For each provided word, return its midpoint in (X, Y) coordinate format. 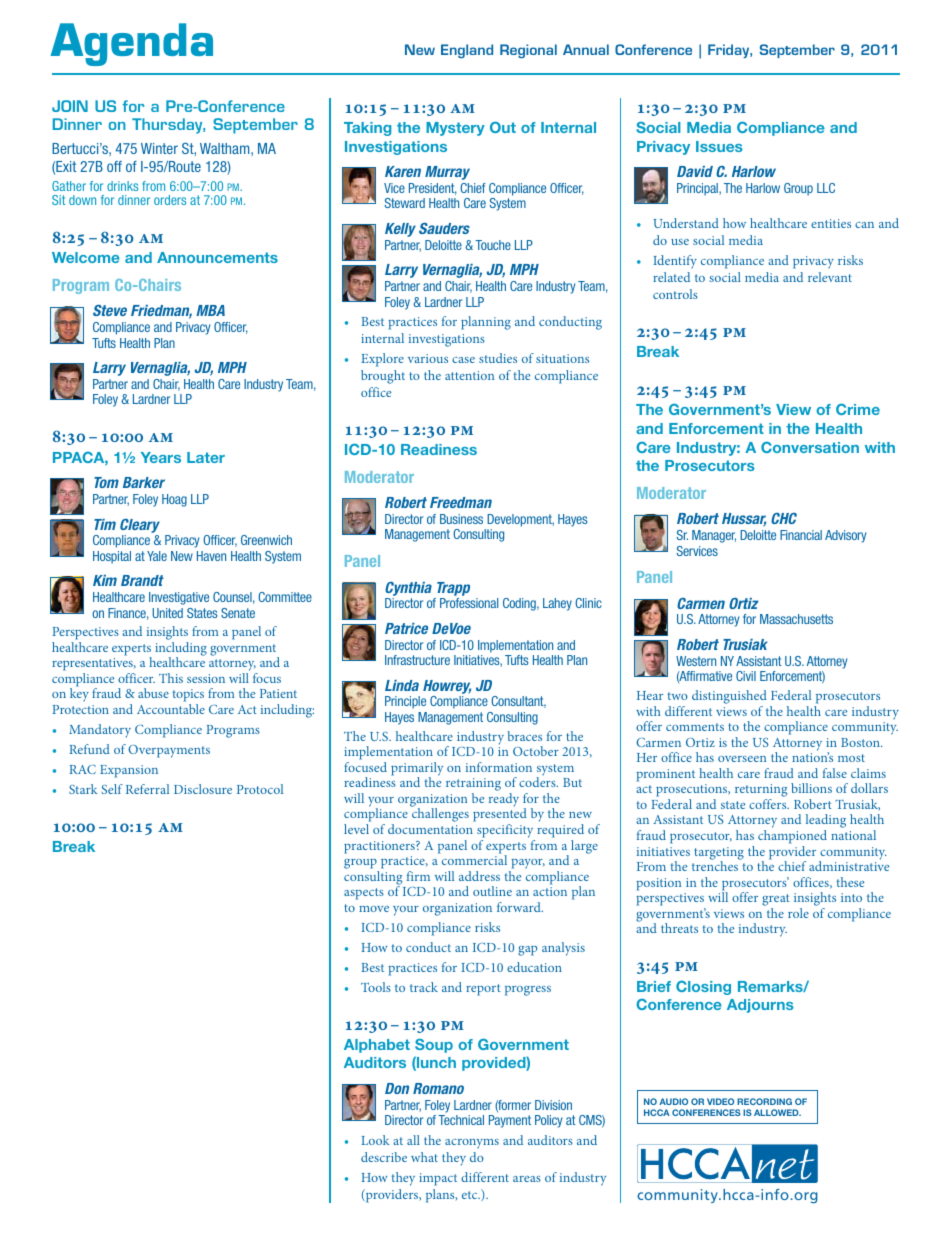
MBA (210, 310)
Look (375, 1140)
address (479, 876)
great (776, 901)
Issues (719, 146)
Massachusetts (796, 619)
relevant (830, 277)
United (167, 613)
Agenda (131, 44)
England (467, 51)
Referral (147, 789)
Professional (469, 603)
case (463, 360)
